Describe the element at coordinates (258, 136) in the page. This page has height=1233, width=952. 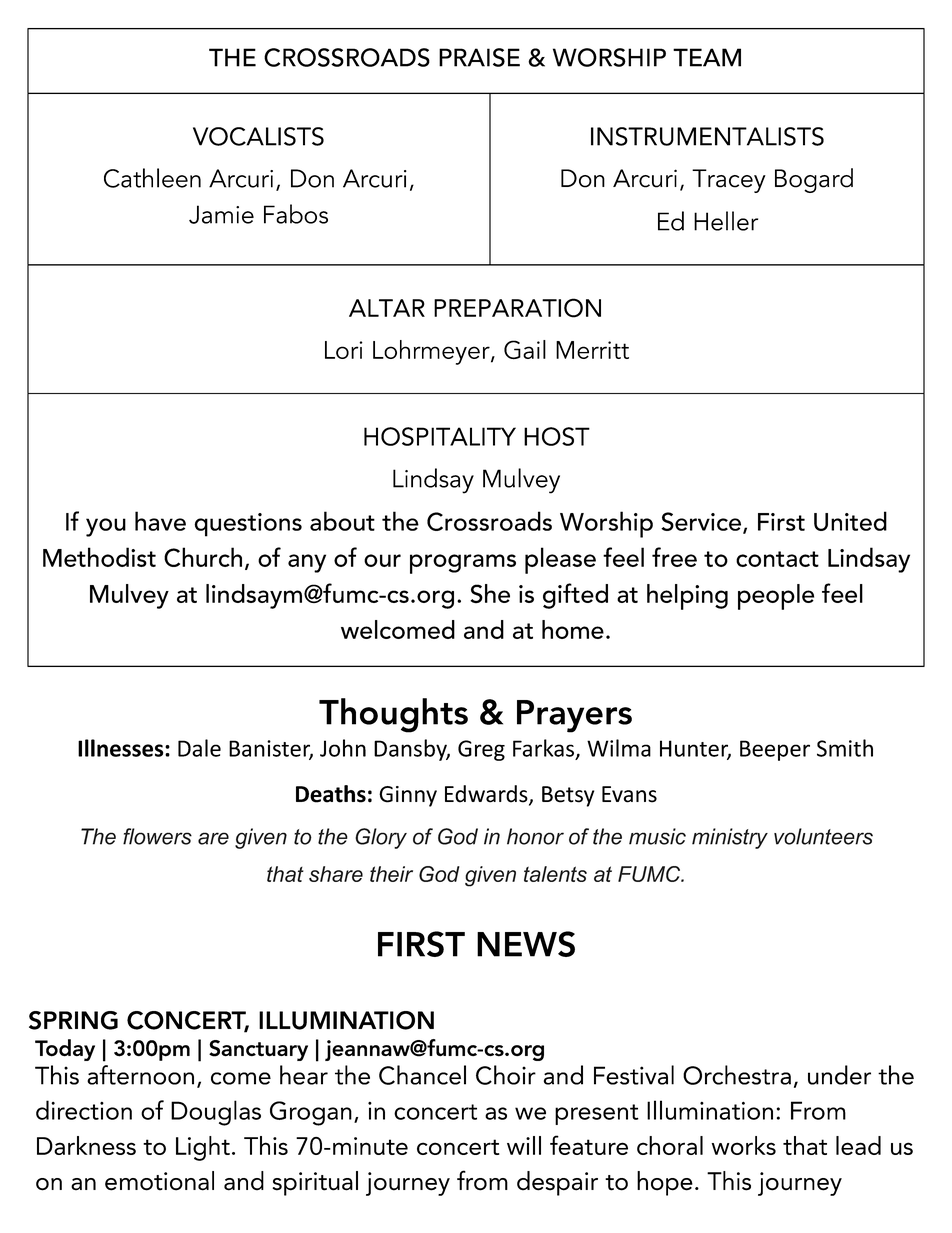
I see `VOCALISTS` at that location.
